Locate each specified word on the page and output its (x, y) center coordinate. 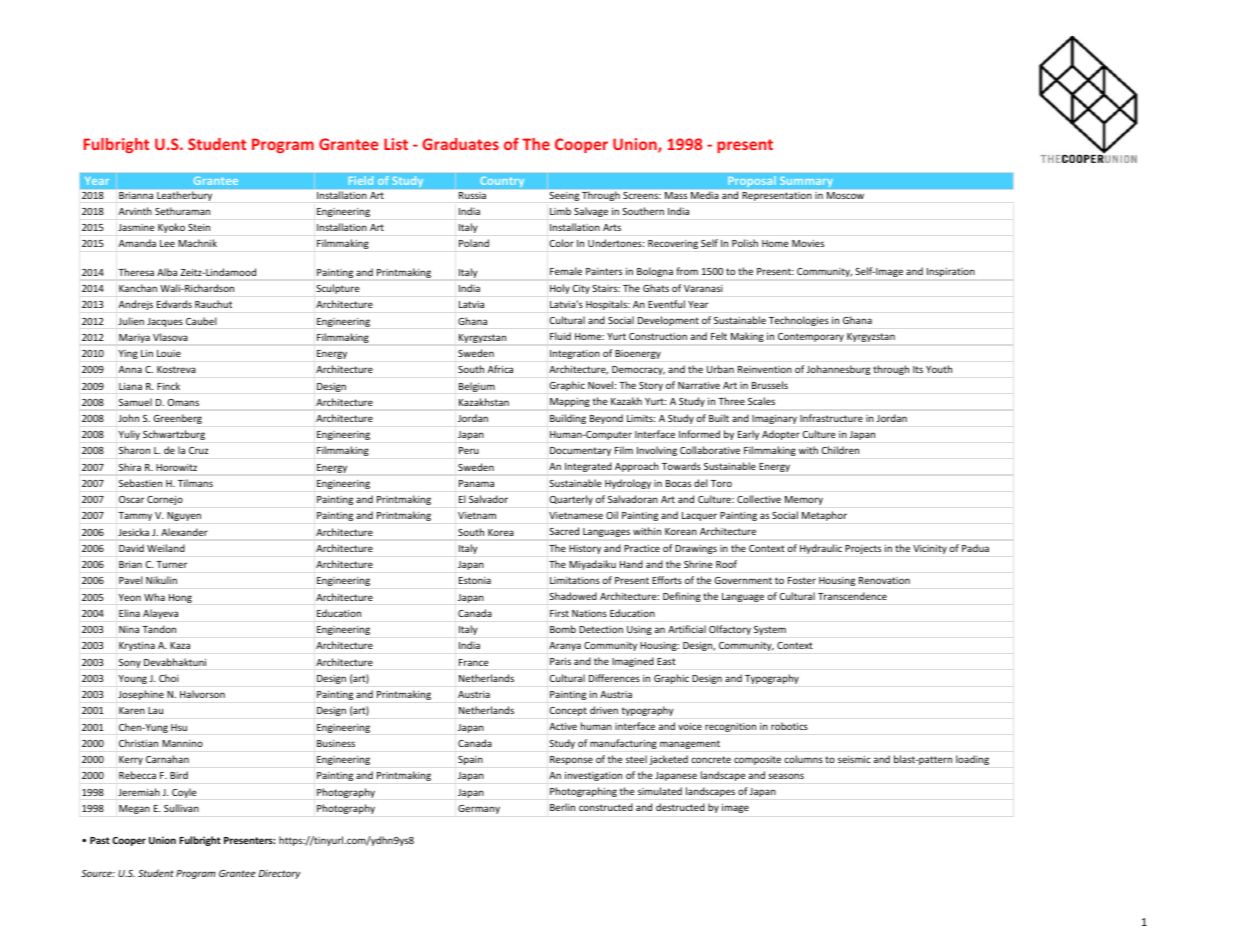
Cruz (198, 450)
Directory (279, 874)
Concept (568, 711)
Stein (199, 227)
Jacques (165, 322)
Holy (560, 289)
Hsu (179, 727)
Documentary (580, 451)
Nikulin (161, 580)
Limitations (575, 580)
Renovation (884, 580)
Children (840, 450)
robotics (789, 726)
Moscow (845, 195)
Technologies (799, 321)
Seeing (564, 196)
